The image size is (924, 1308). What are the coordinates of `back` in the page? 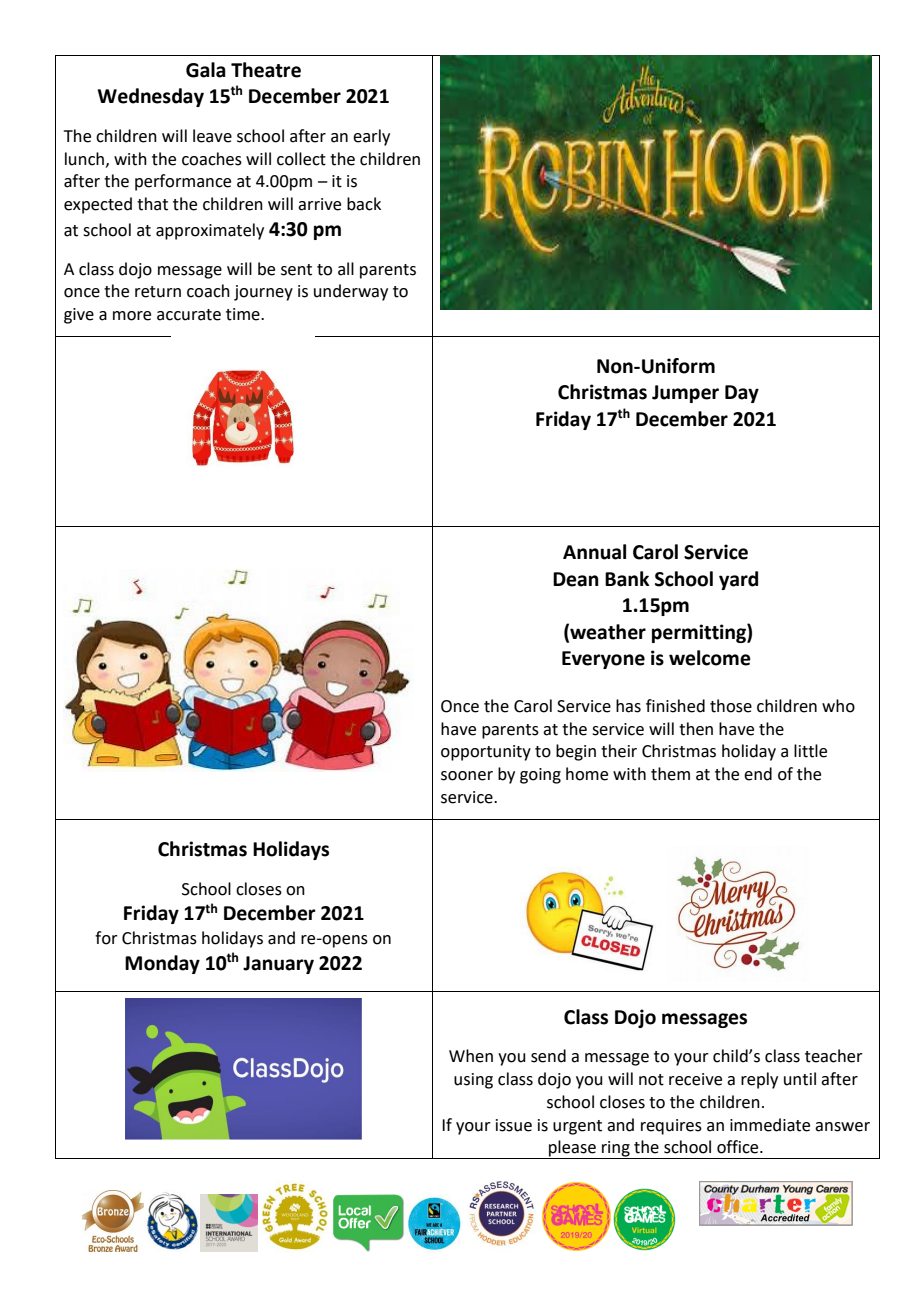 It's located at (364, 204).
